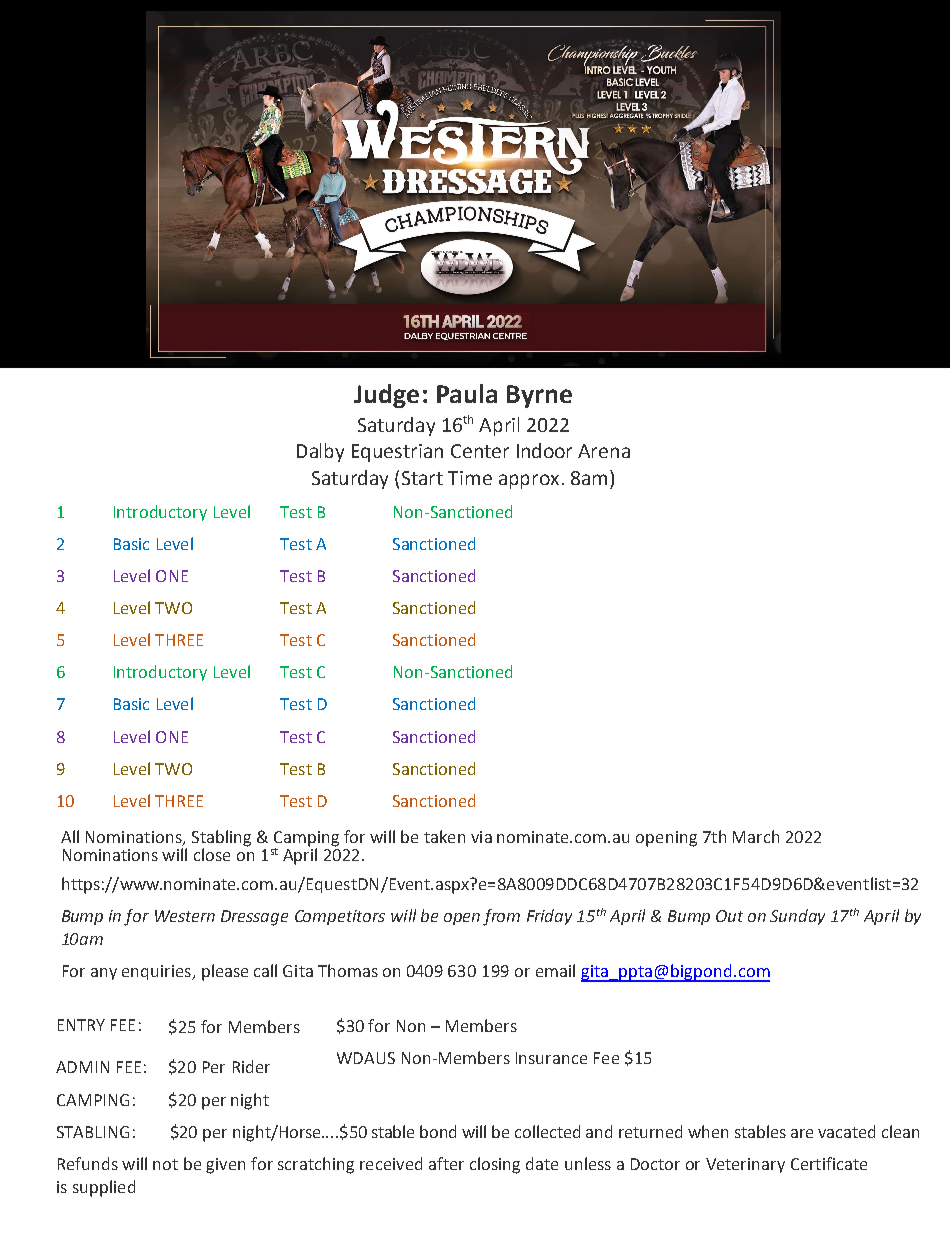  What do you see at coordinates (165, 1164) in the page?
I see `not` at bounding box center [165, 1164].
